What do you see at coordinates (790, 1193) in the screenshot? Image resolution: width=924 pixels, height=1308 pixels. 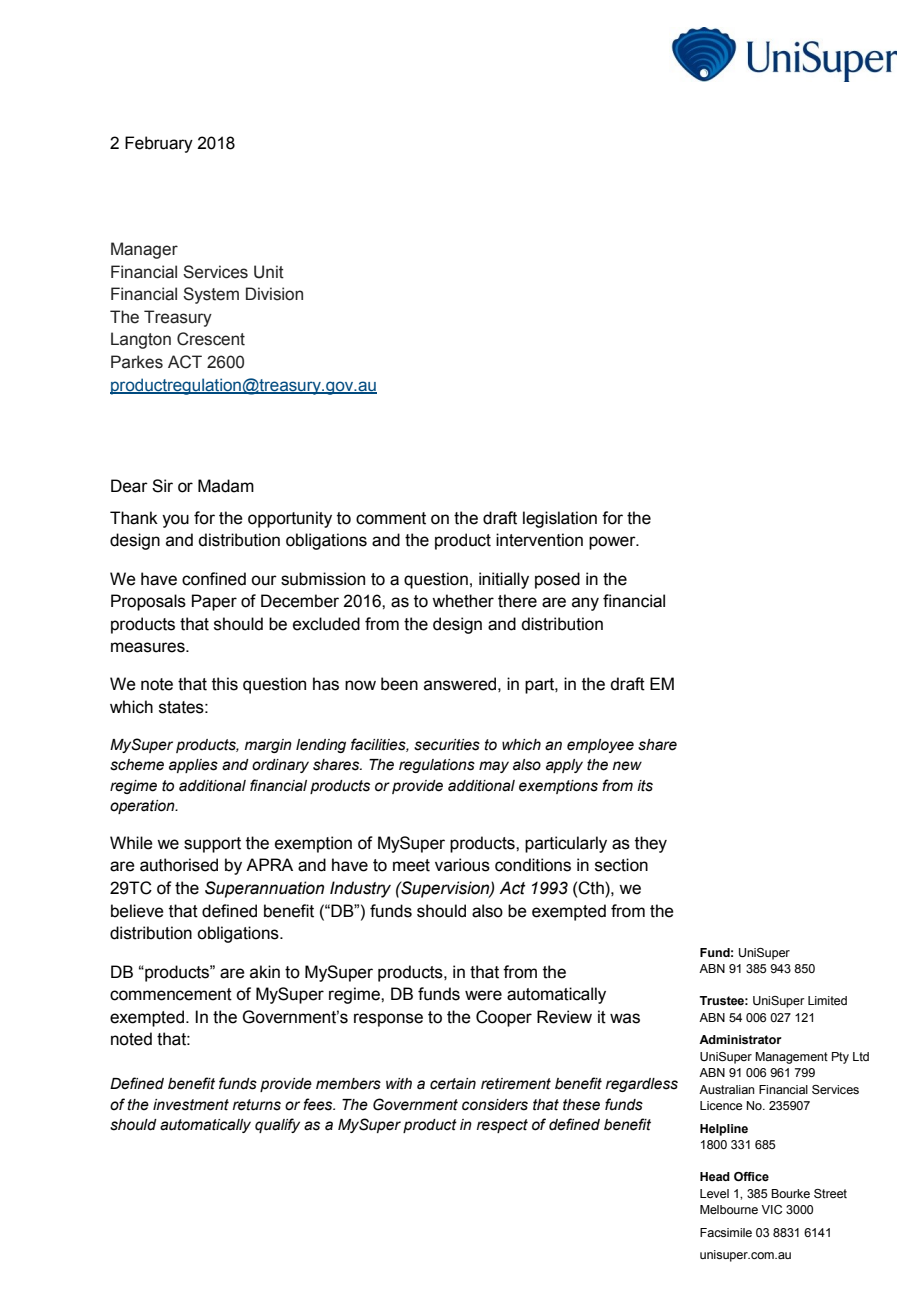 I see `Bourke` at bounding box center [790, 1193].
